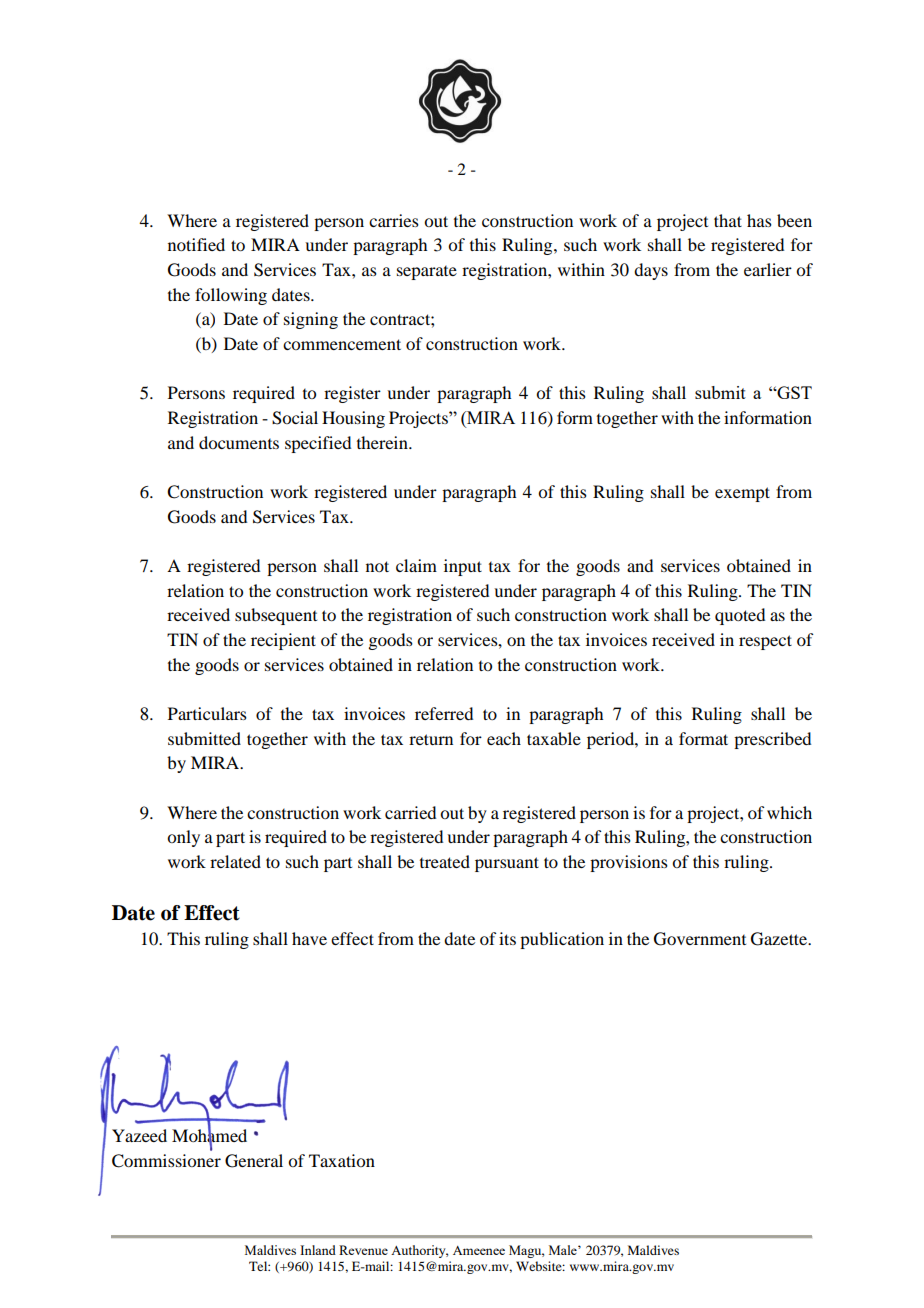 This screenshot has height=1308, width=924. Describe the element at coordinates (427, 273) in the screenshot. I see `separate` at that location.
